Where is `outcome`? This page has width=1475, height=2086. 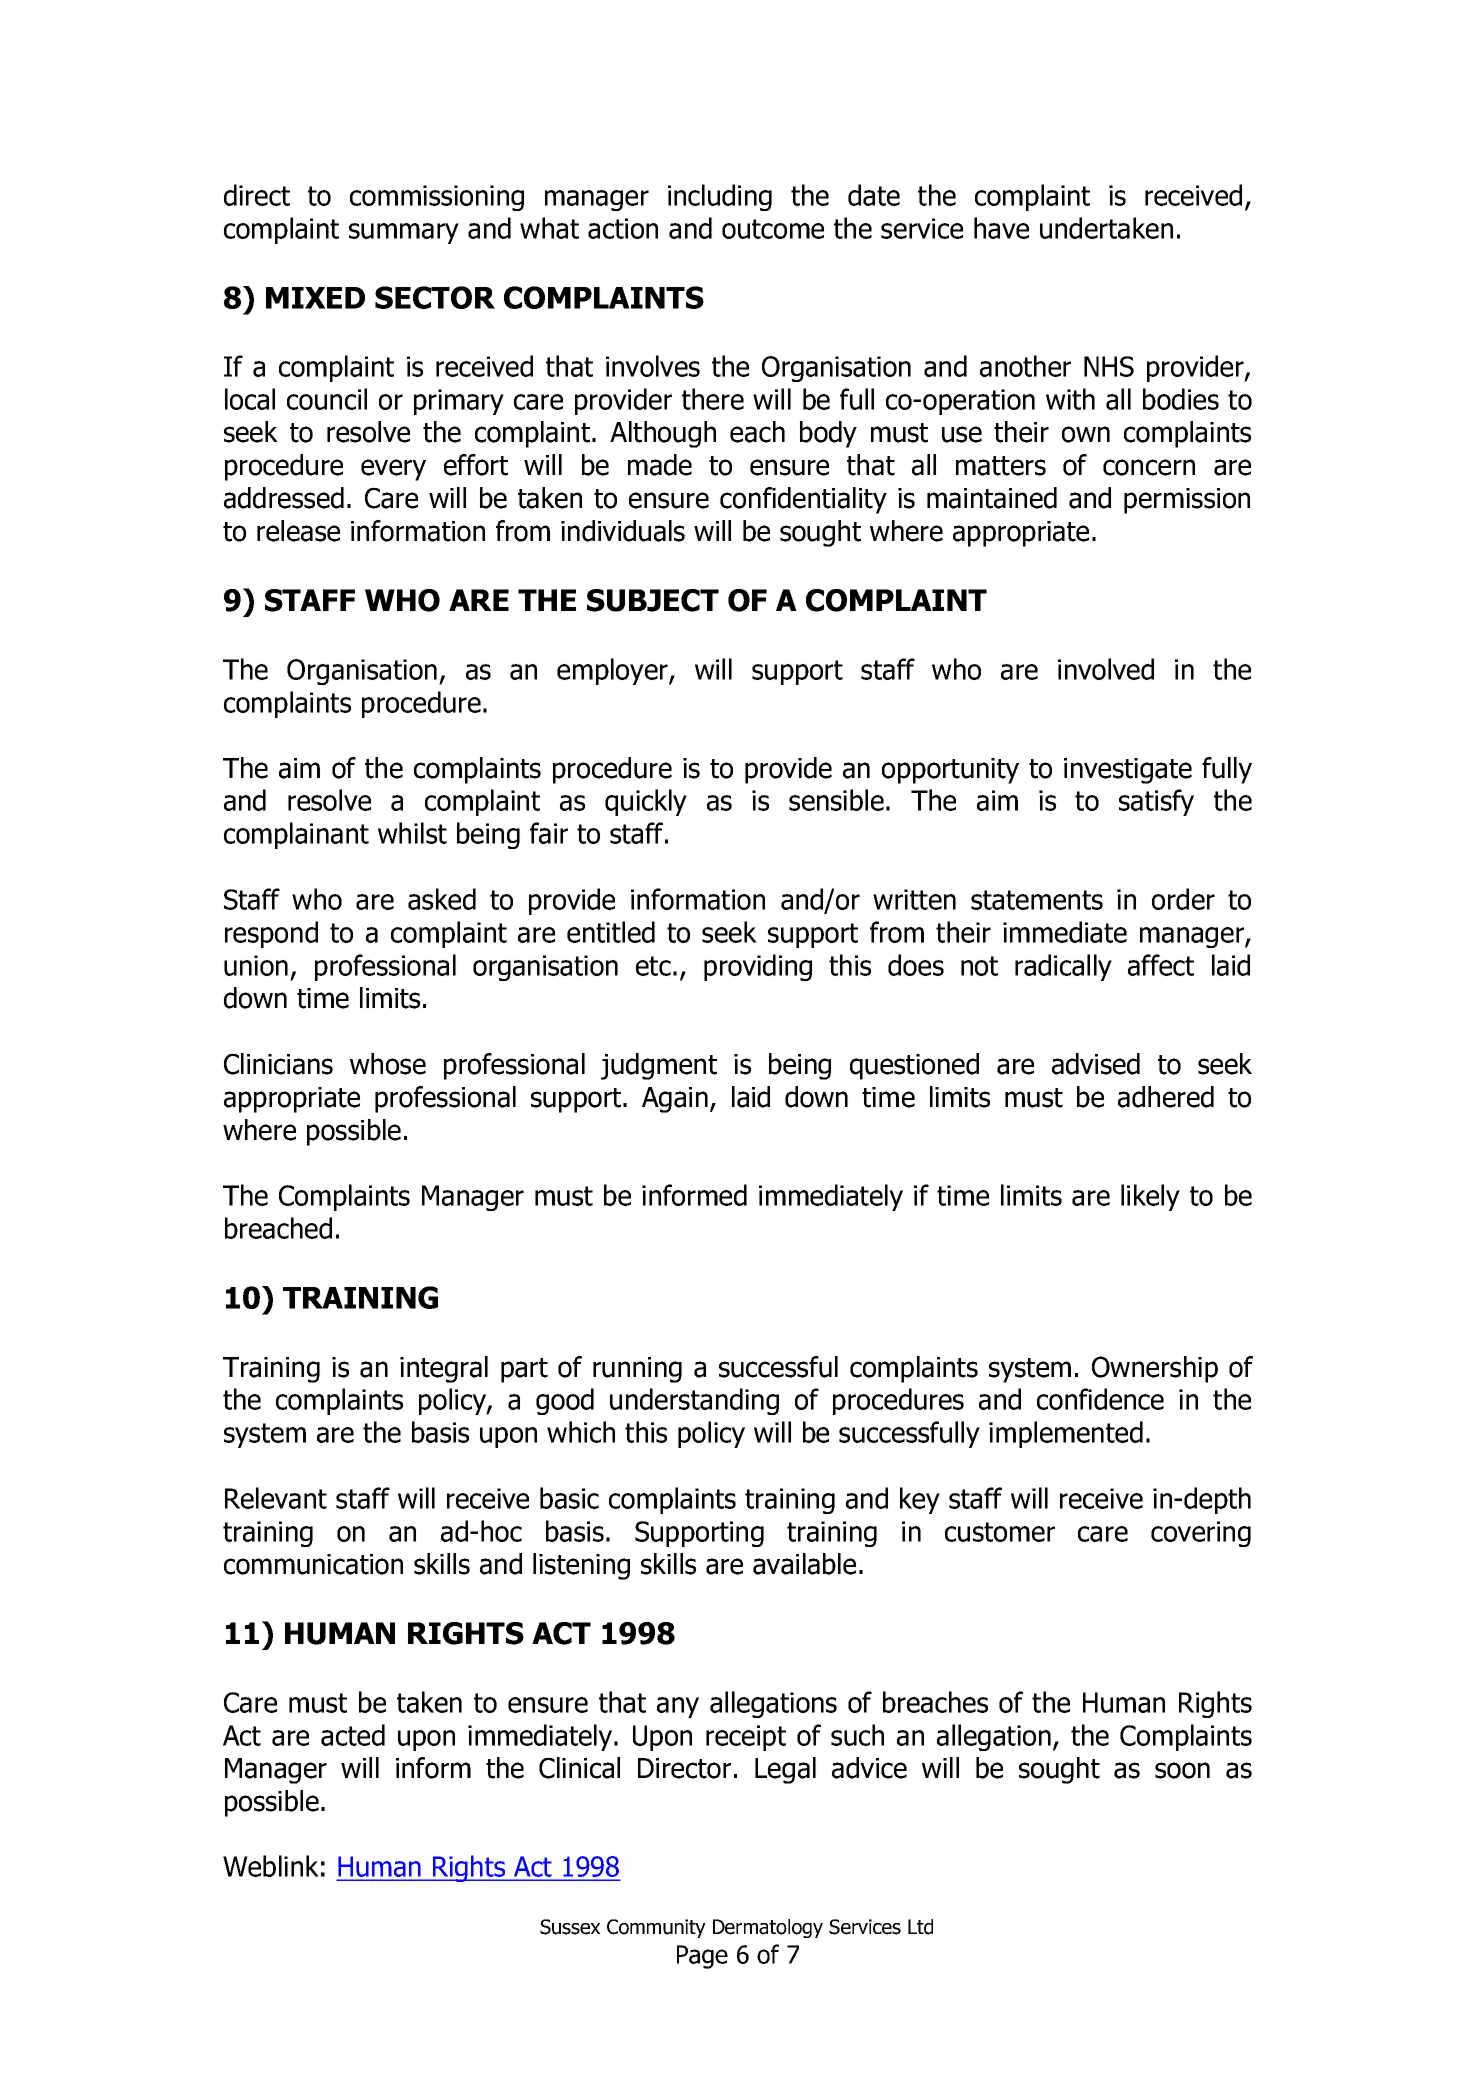
outcome is located at coordinates (773, 229).
